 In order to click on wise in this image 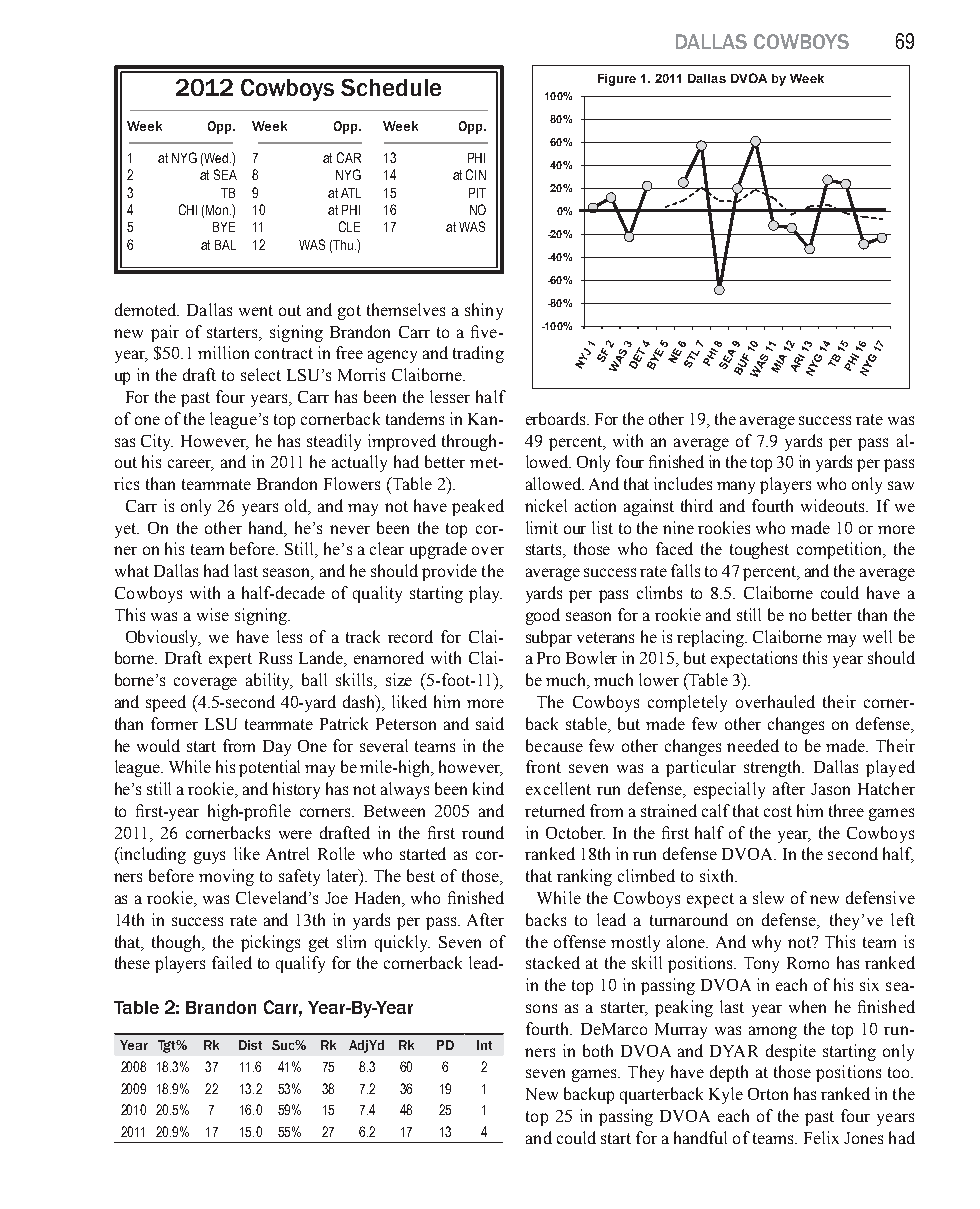, I will do `click(213, 614)`.
